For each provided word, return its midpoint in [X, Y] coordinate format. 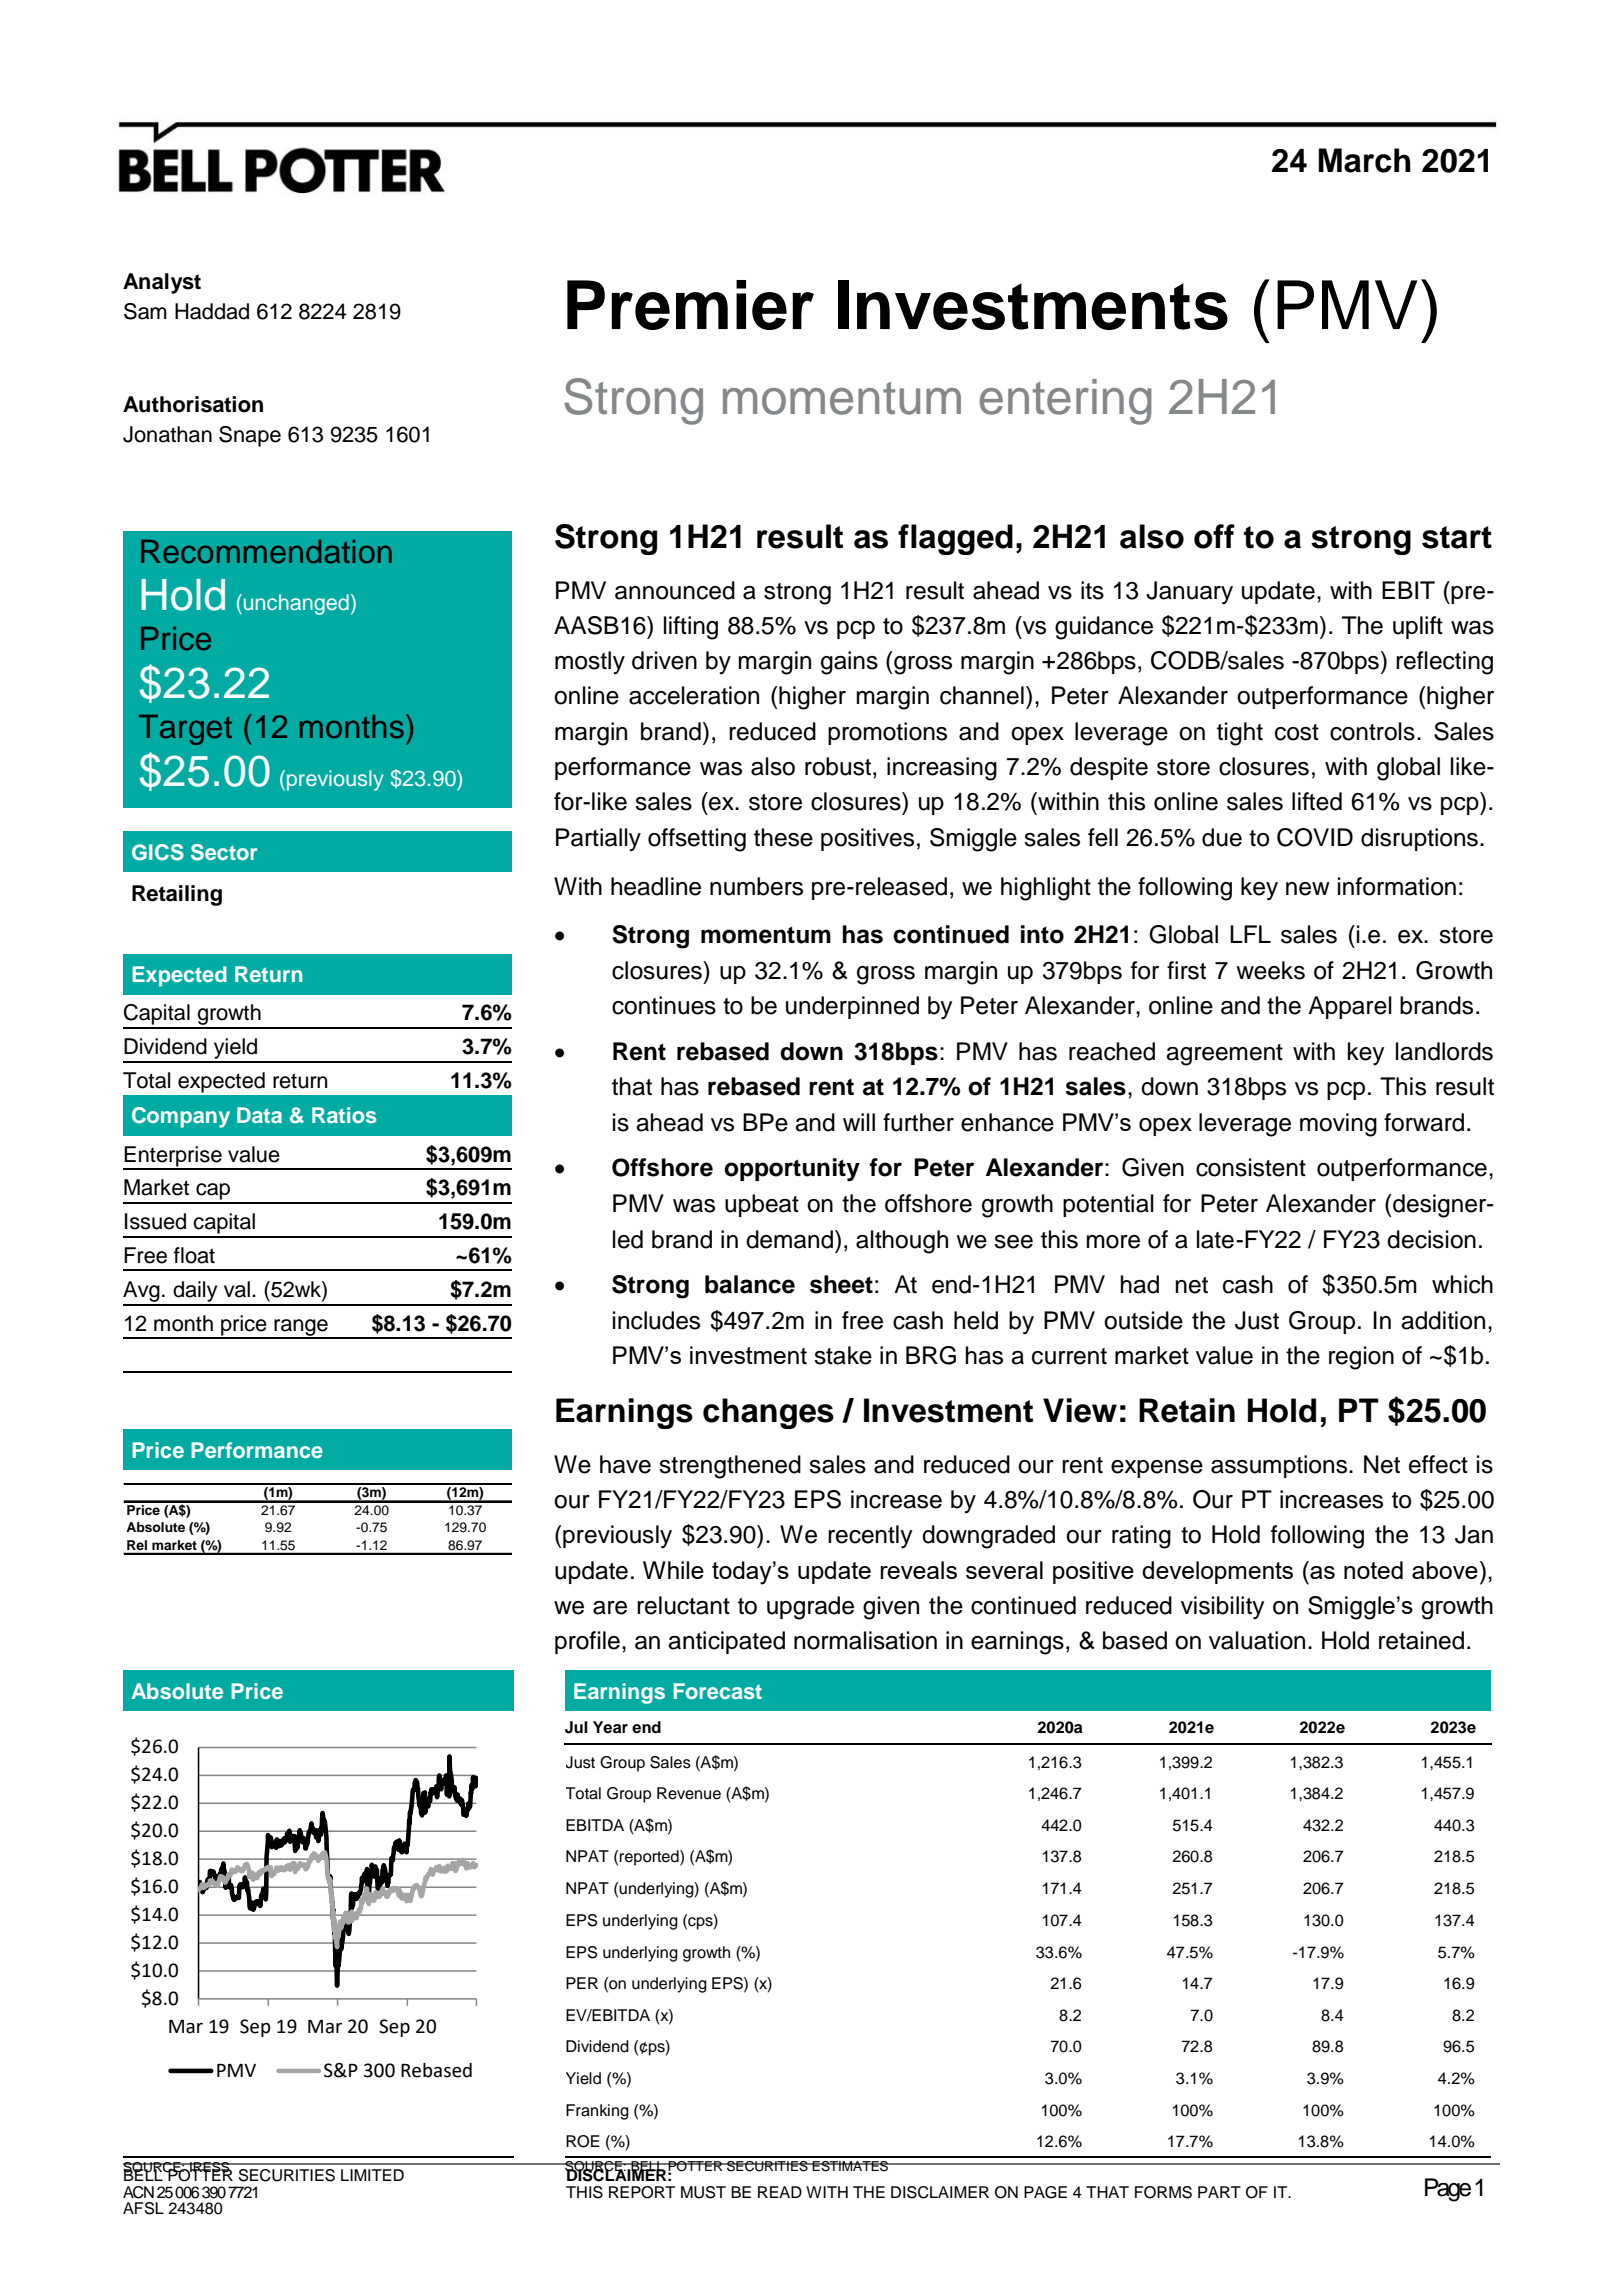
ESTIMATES [851, 2166]
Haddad [212, 311]
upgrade [810, 1608]
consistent [1251, 1167]
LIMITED [372, 2175]
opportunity [792, 1170]
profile [587, 1642]
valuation [1257, 1640]
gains [849, 663]
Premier [690, 305]
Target [185, 730]
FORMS [1163, 2192]
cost [1297, 732]
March [1364, 160]
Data [259, 1115]
